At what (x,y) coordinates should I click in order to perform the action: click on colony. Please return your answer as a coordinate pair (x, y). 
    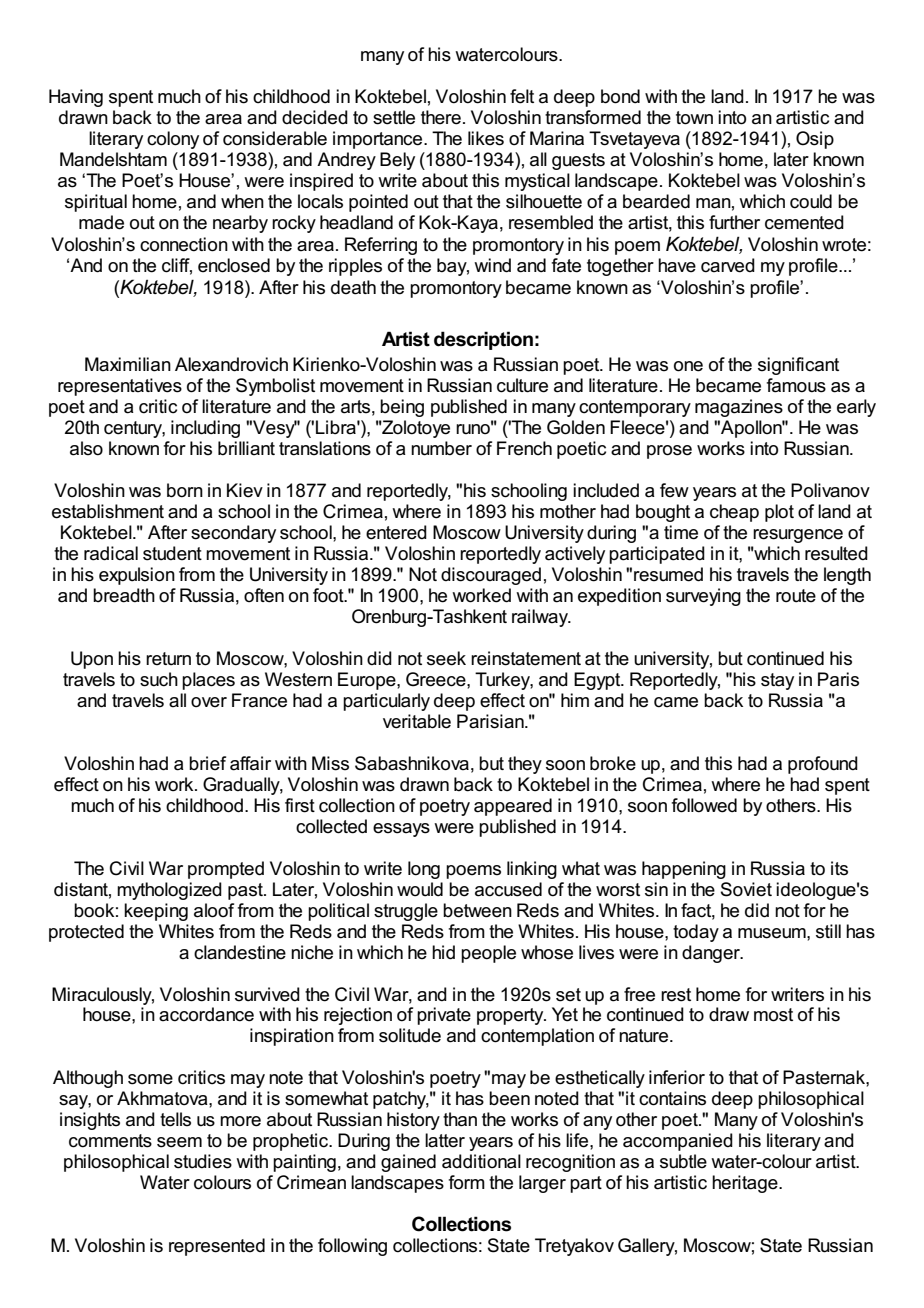
    Looking at the image, I should click on (173, 140).
